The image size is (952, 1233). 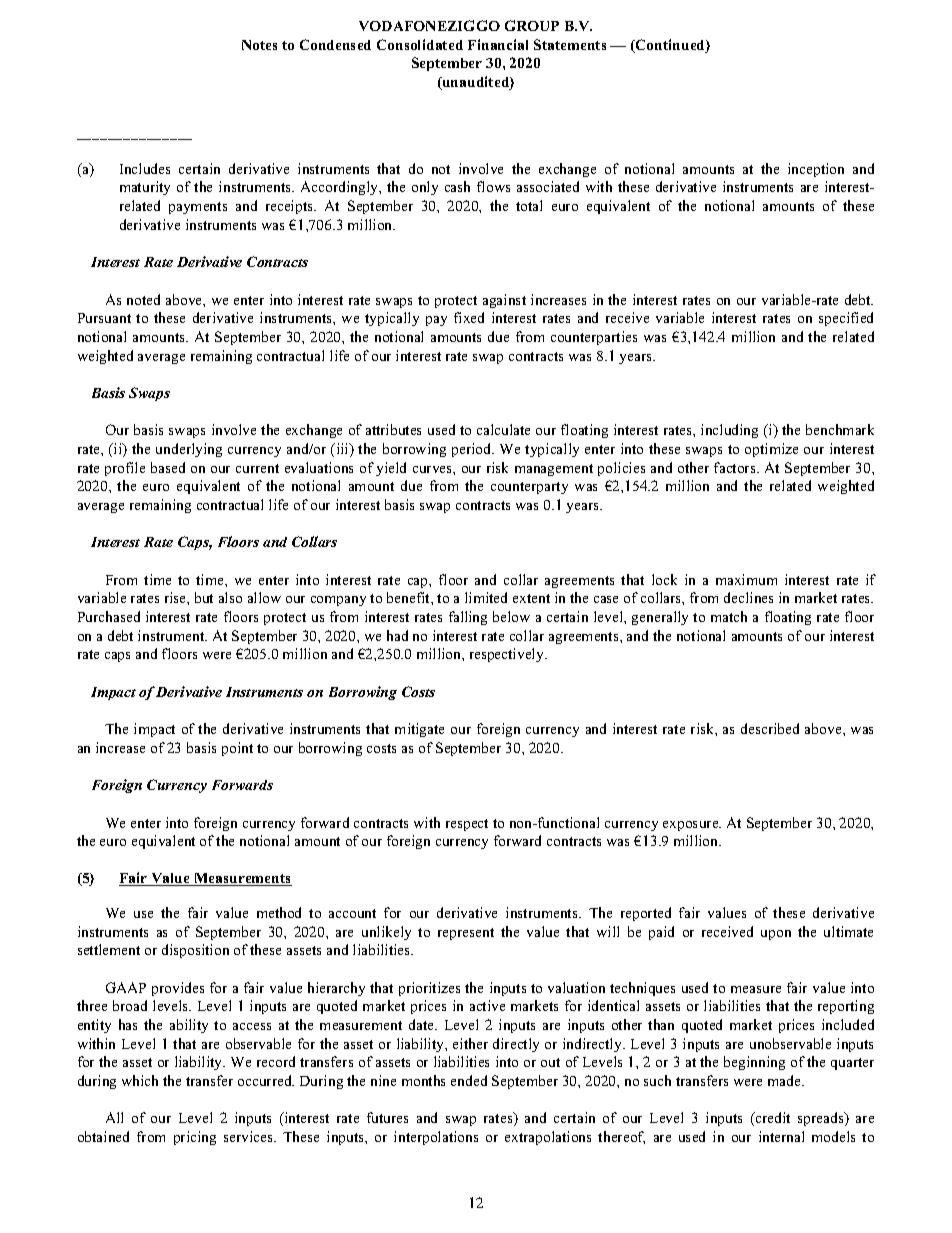 What do you see at coordinates (736, 467) in the document?
I see `factors` at bounding box center [736, 467].
